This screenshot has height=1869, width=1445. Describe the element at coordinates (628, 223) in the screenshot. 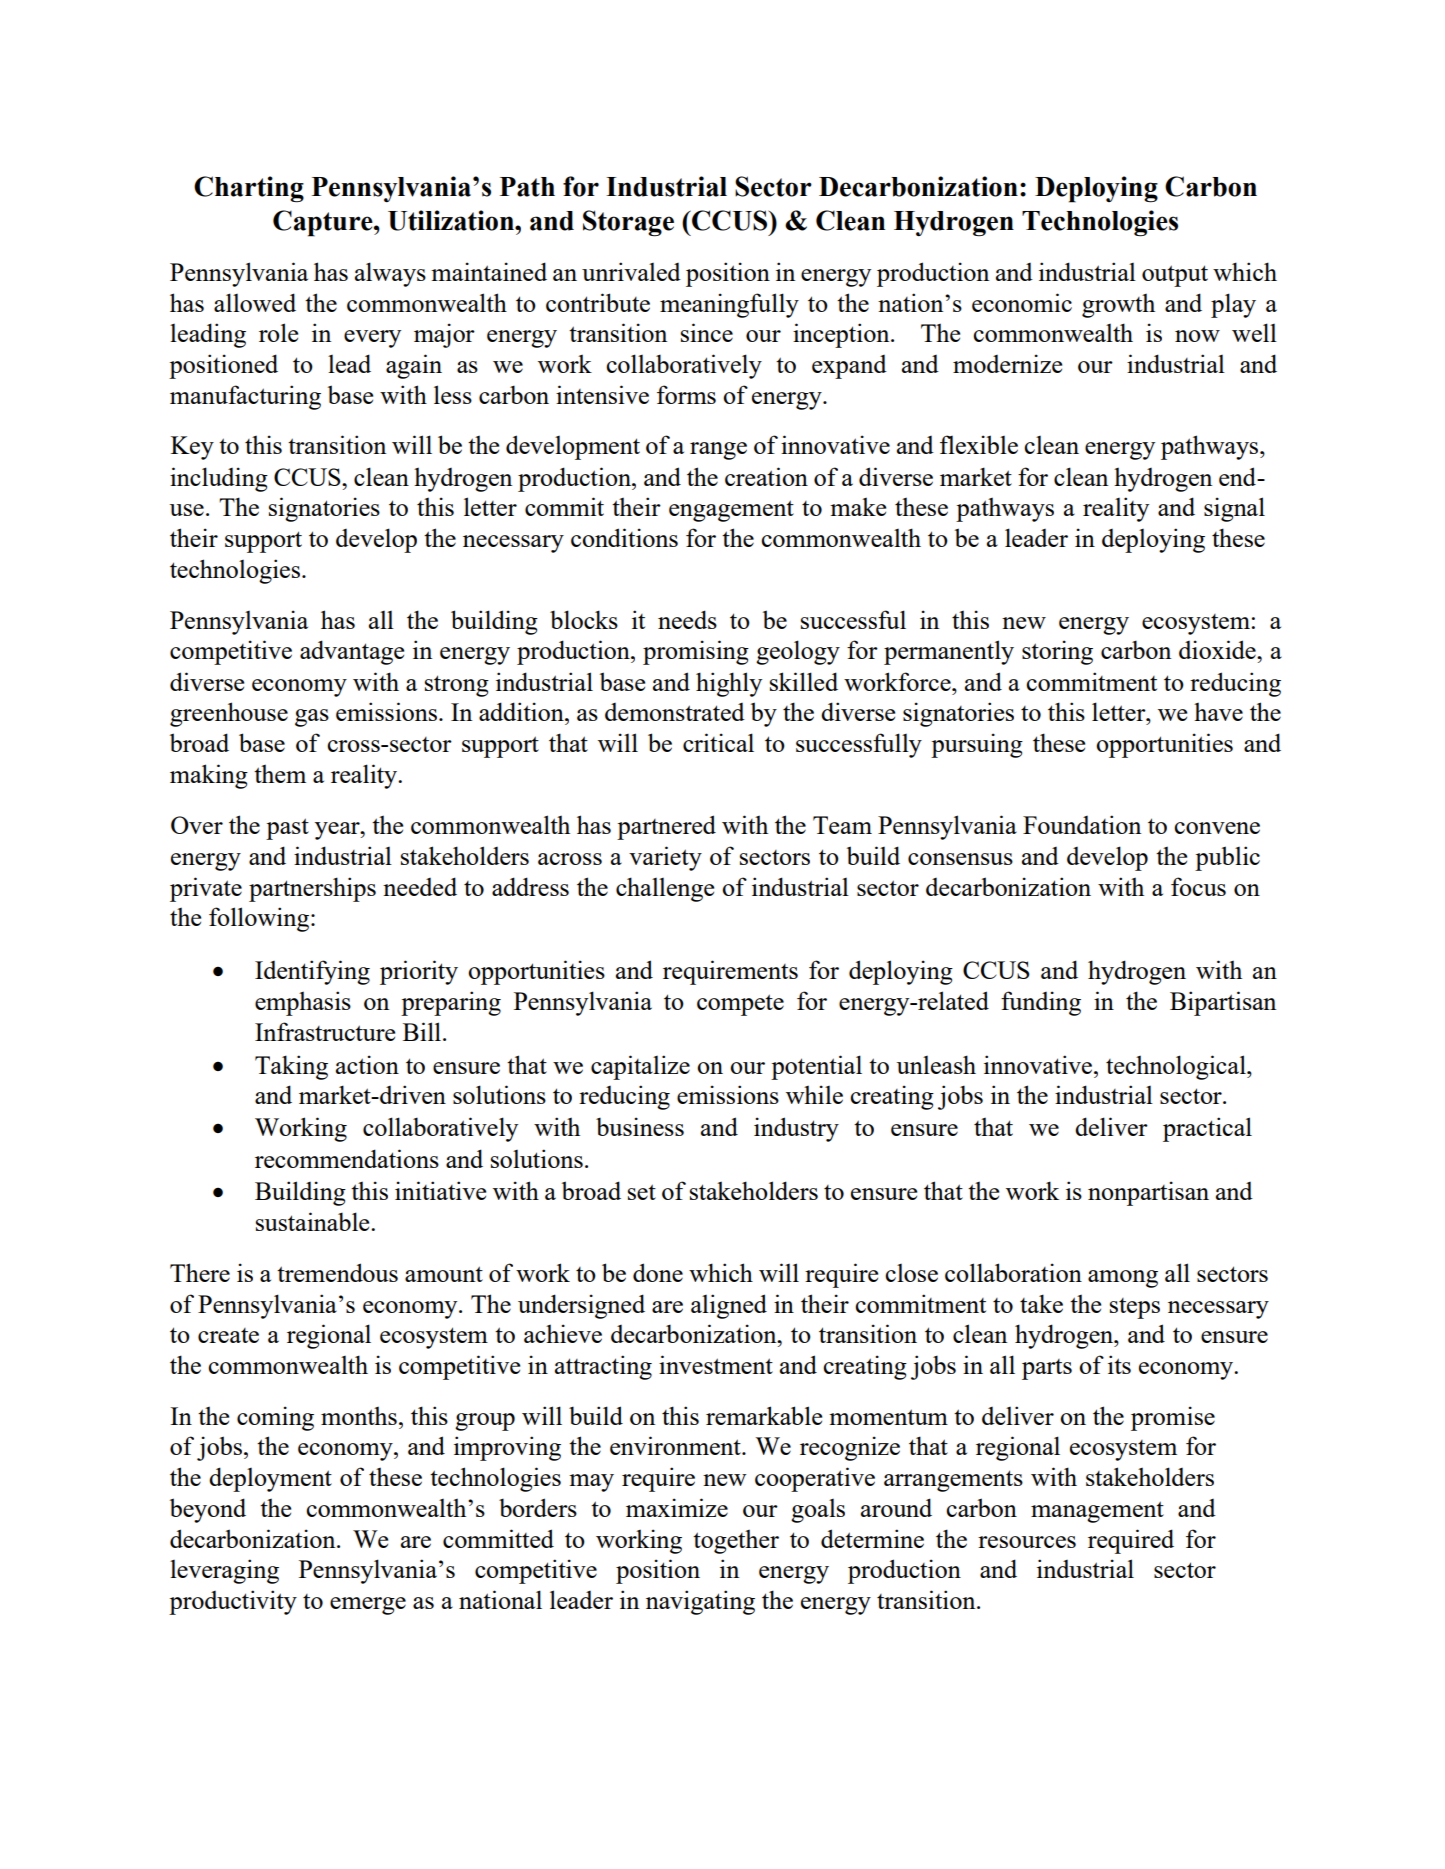

I see `Storage` at that location.
